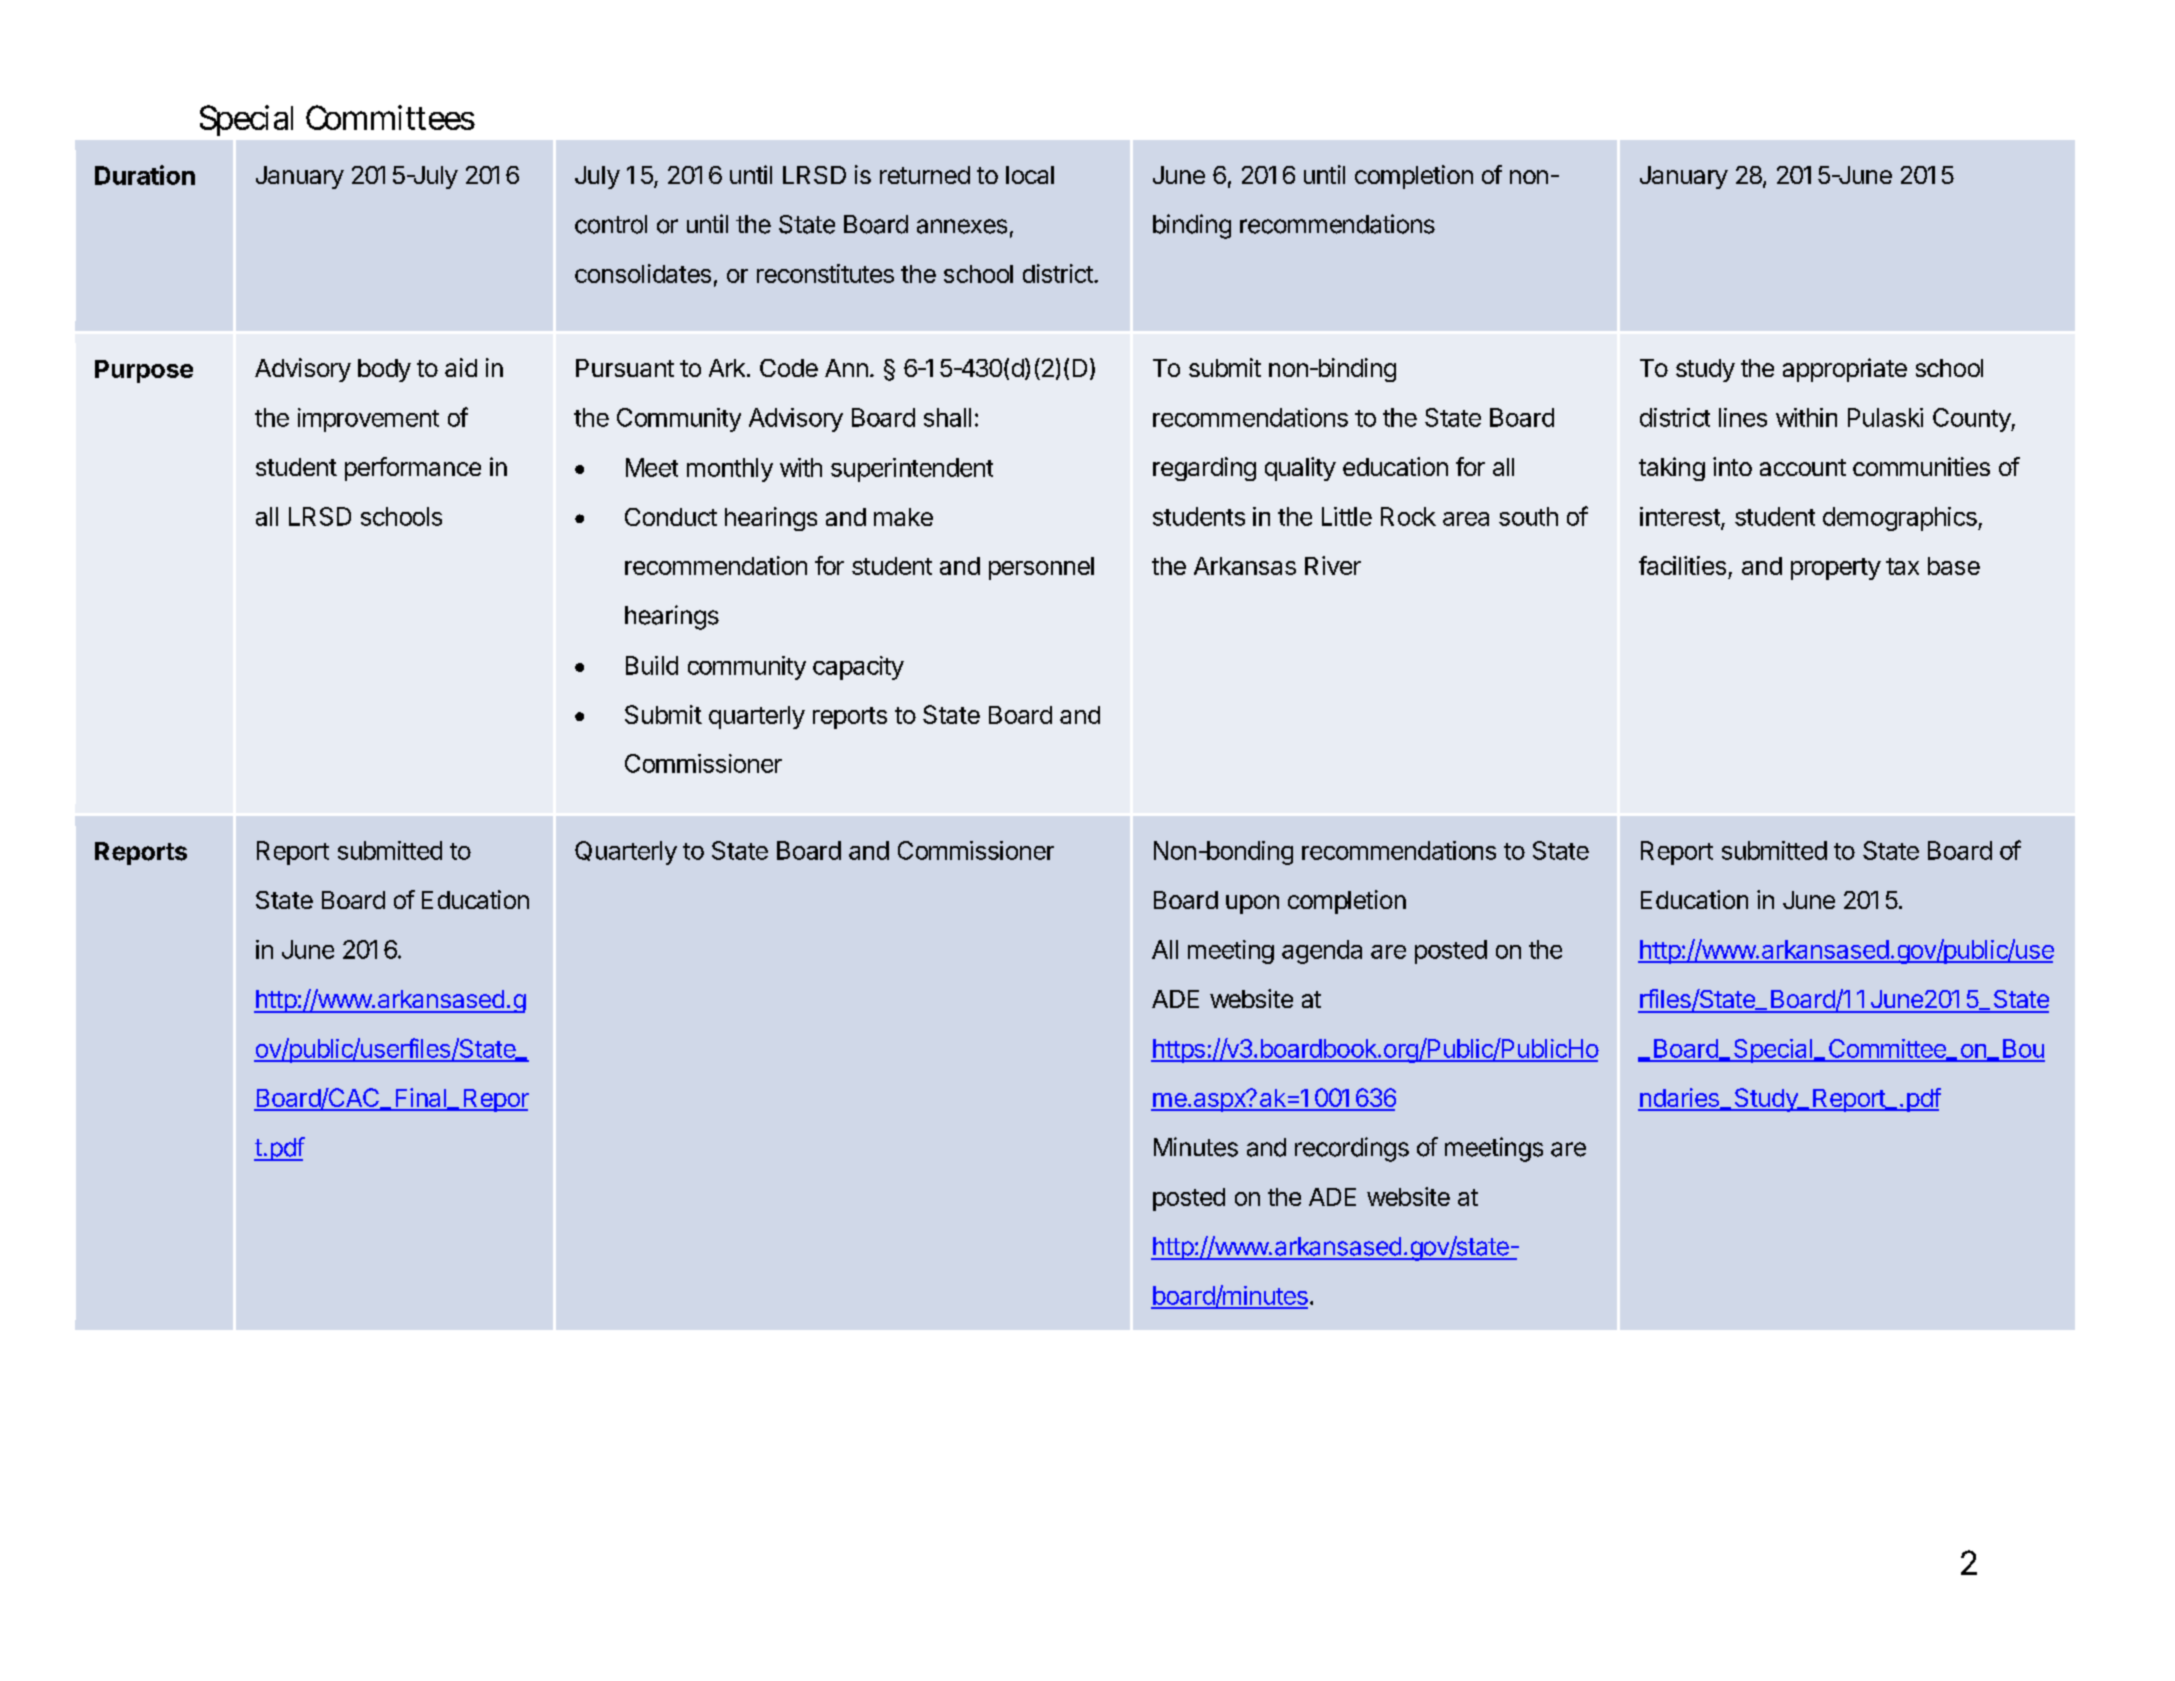  Describe the element at coordinates (1322, 952) in the document. I see `agenda` at that location.
